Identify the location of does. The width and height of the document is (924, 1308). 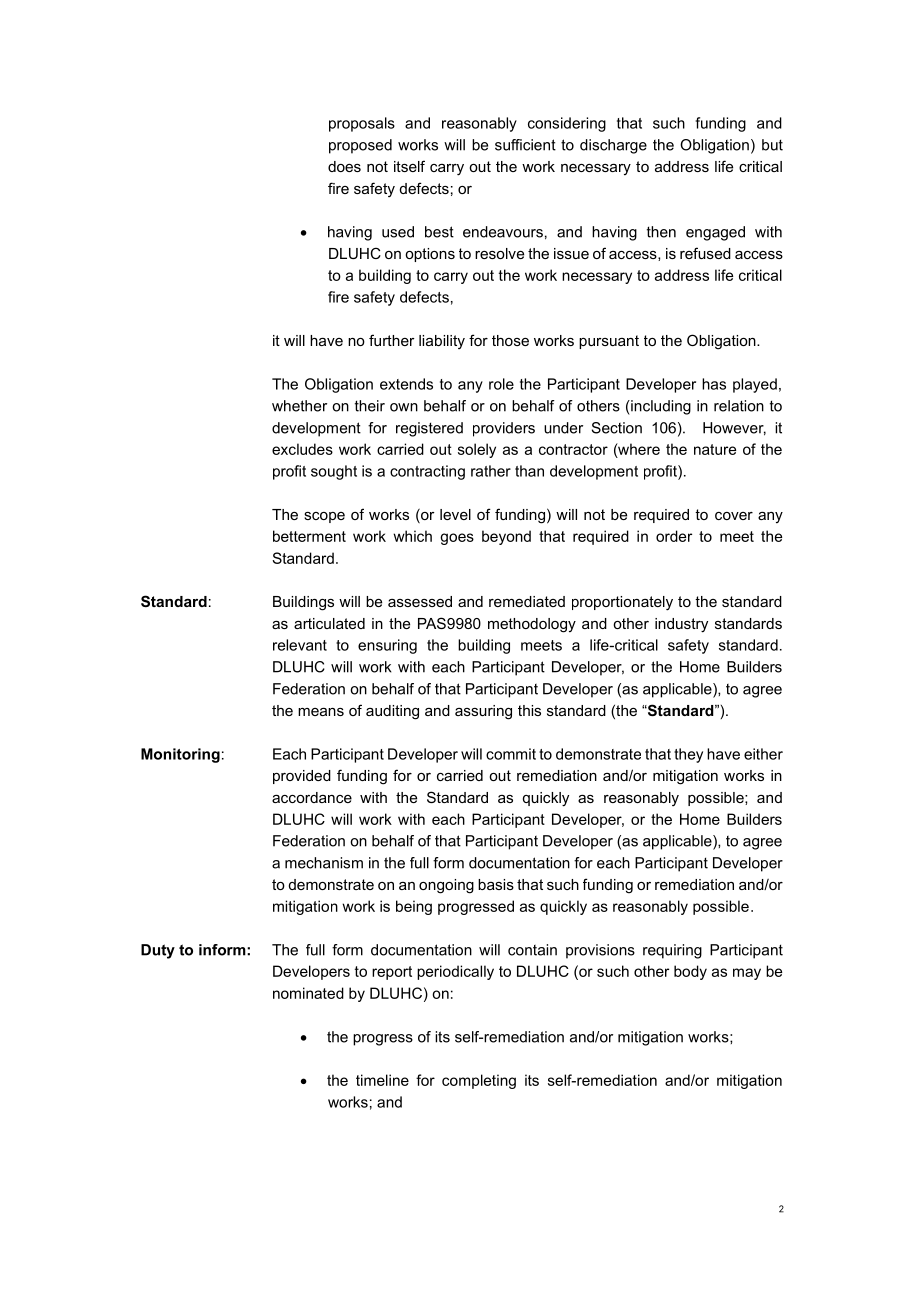
(344, 166).
